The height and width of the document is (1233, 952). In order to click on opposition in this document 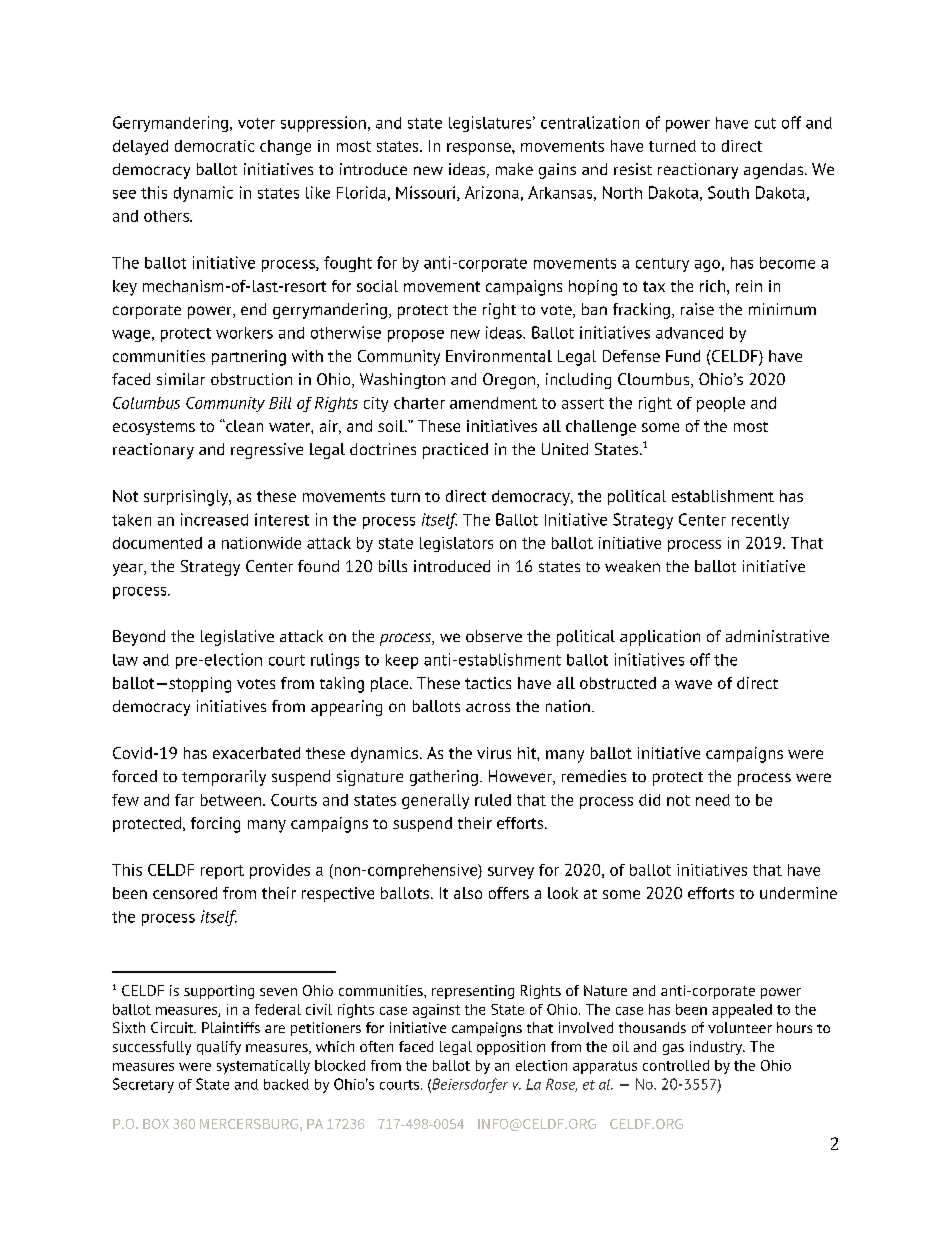, I will do `click(511, 1048)`.
